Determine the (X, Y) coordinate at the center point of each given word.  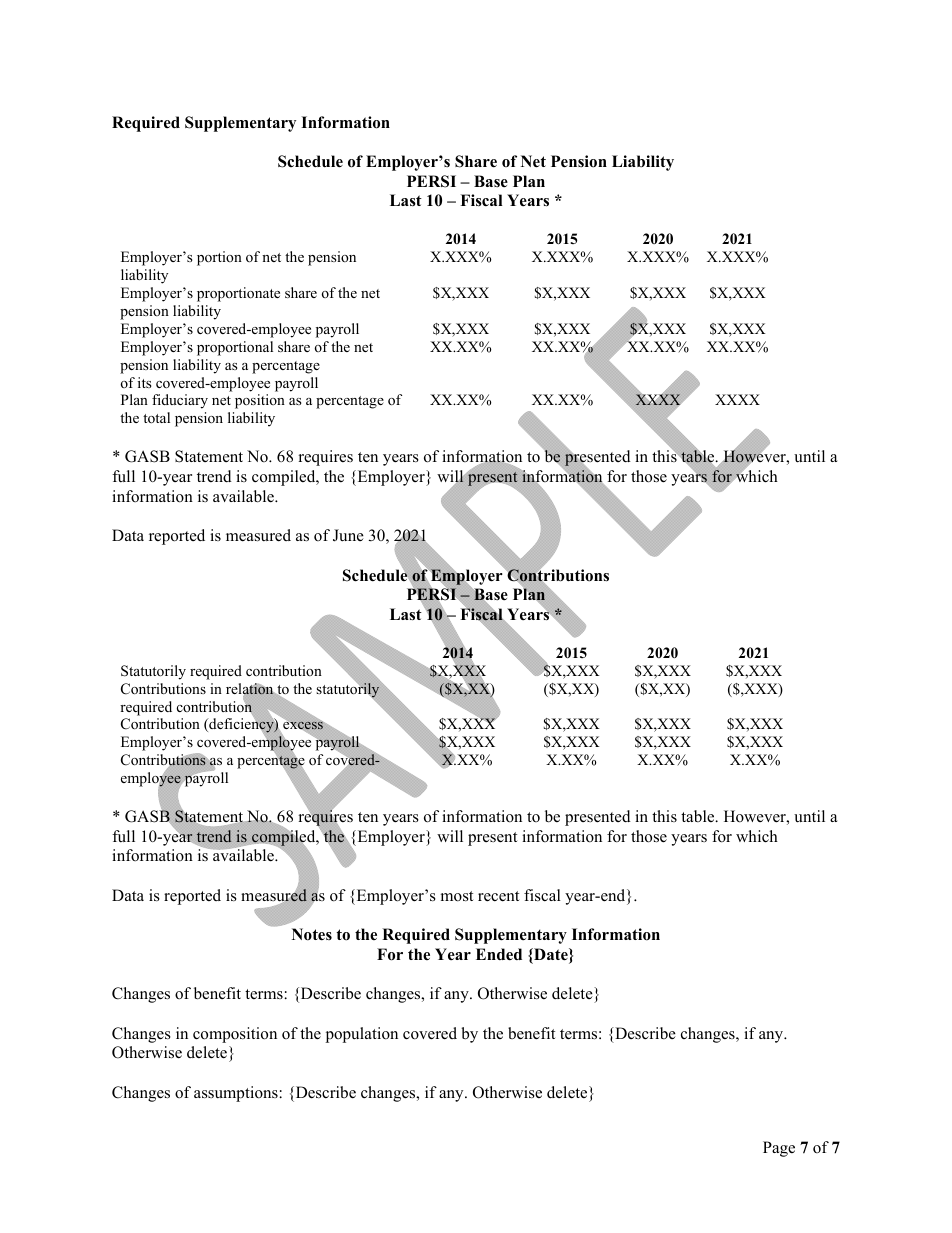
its (145, 382)
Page (779, 1149)
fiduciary (180, 401)
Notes (312, 934)
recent (498, 896)
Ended (499, 954)
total (156, 417)
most (457, 896)
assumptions (237, 1094)
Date (551, 955)
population (362, 1035)
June (348, 535)
